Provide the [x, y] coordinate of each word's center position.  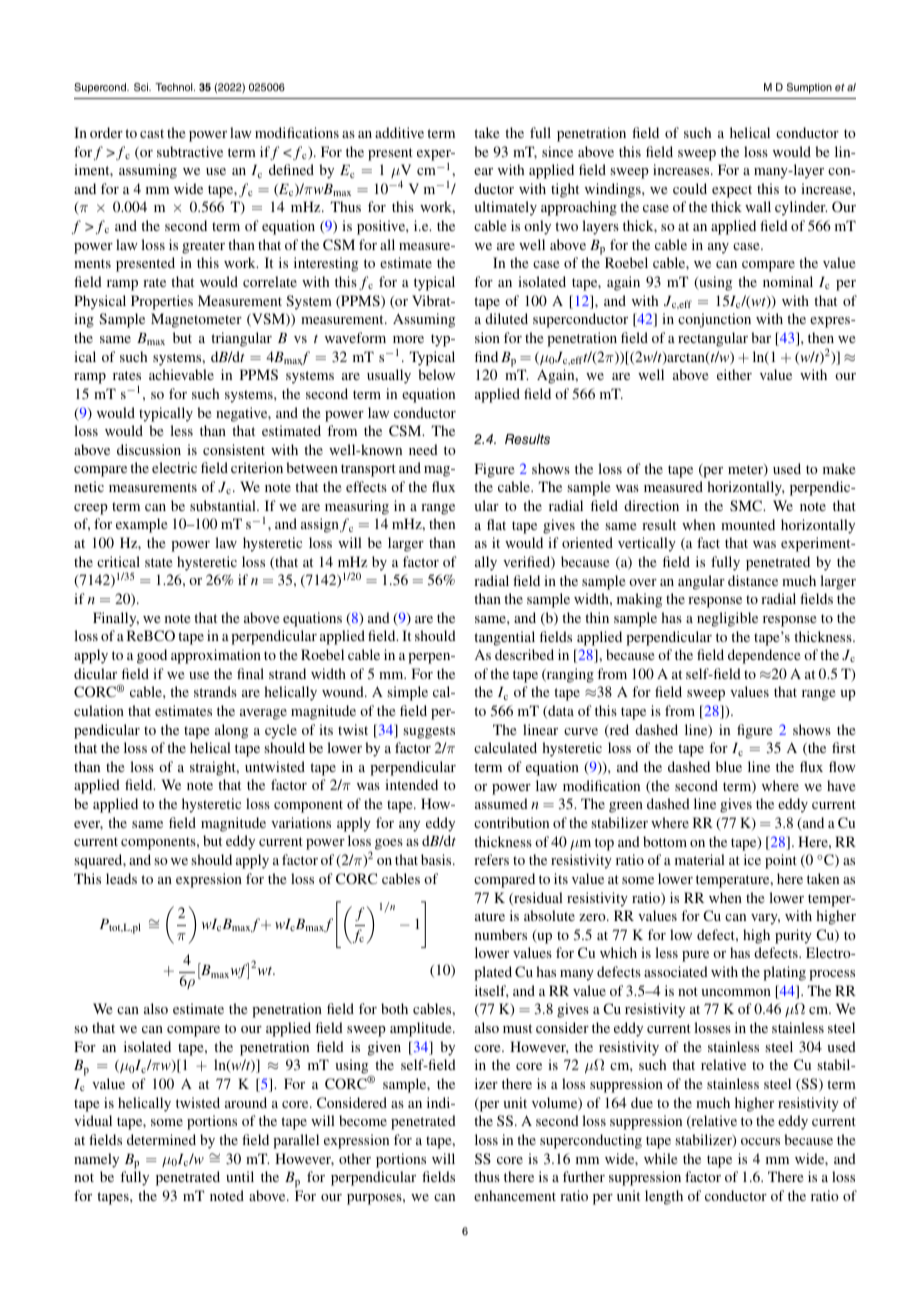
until [240, 1176]
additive [399, 132]
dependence [764, 656]
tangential [504, 638]
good [152, 656]
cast [152, 133]
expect [732, 191]
